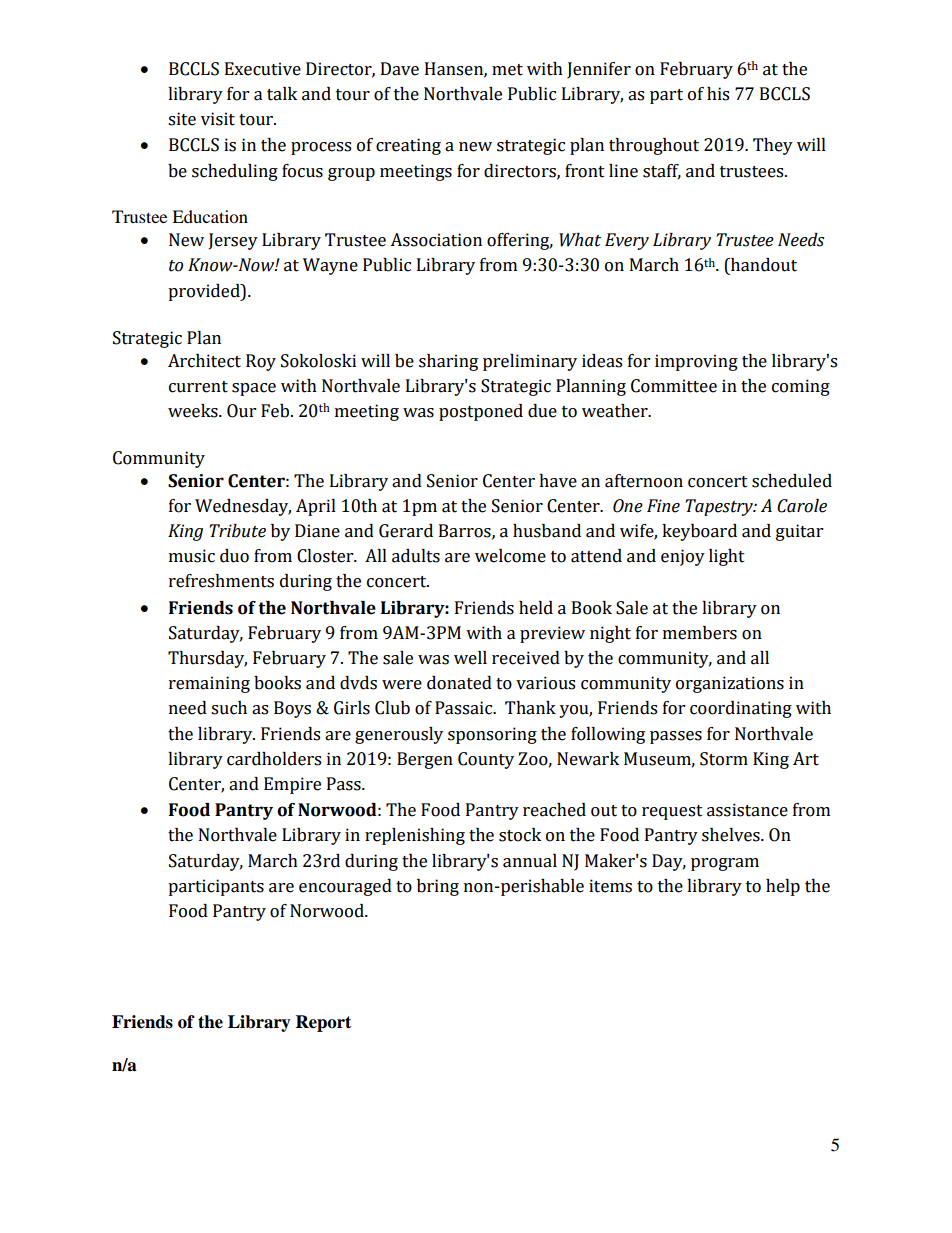 The width and height of the document is (952, 1233). What do you see at coordinates (436, 240) in the document?
I see `Association` at bounding box center [436, 240].
